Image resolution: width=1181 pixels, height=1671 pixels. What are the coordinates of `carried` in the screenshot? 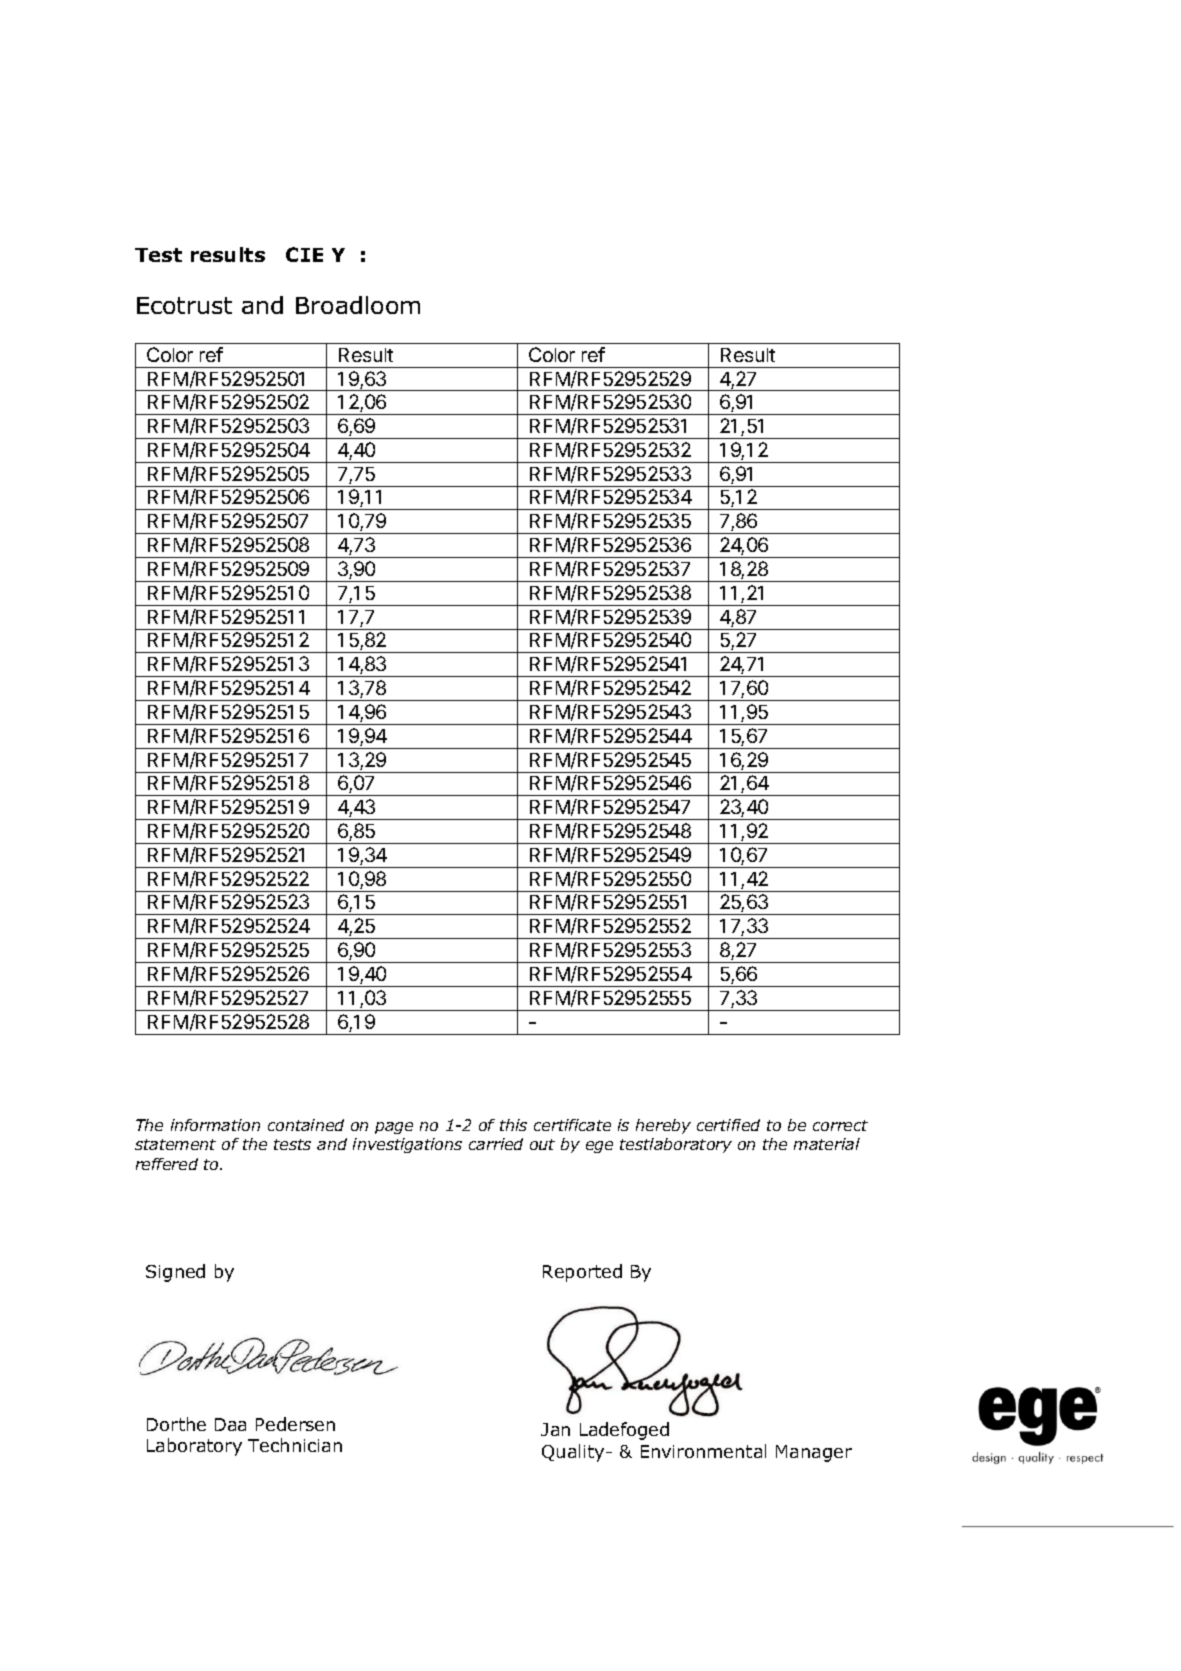 It's located at (496, 1144).
